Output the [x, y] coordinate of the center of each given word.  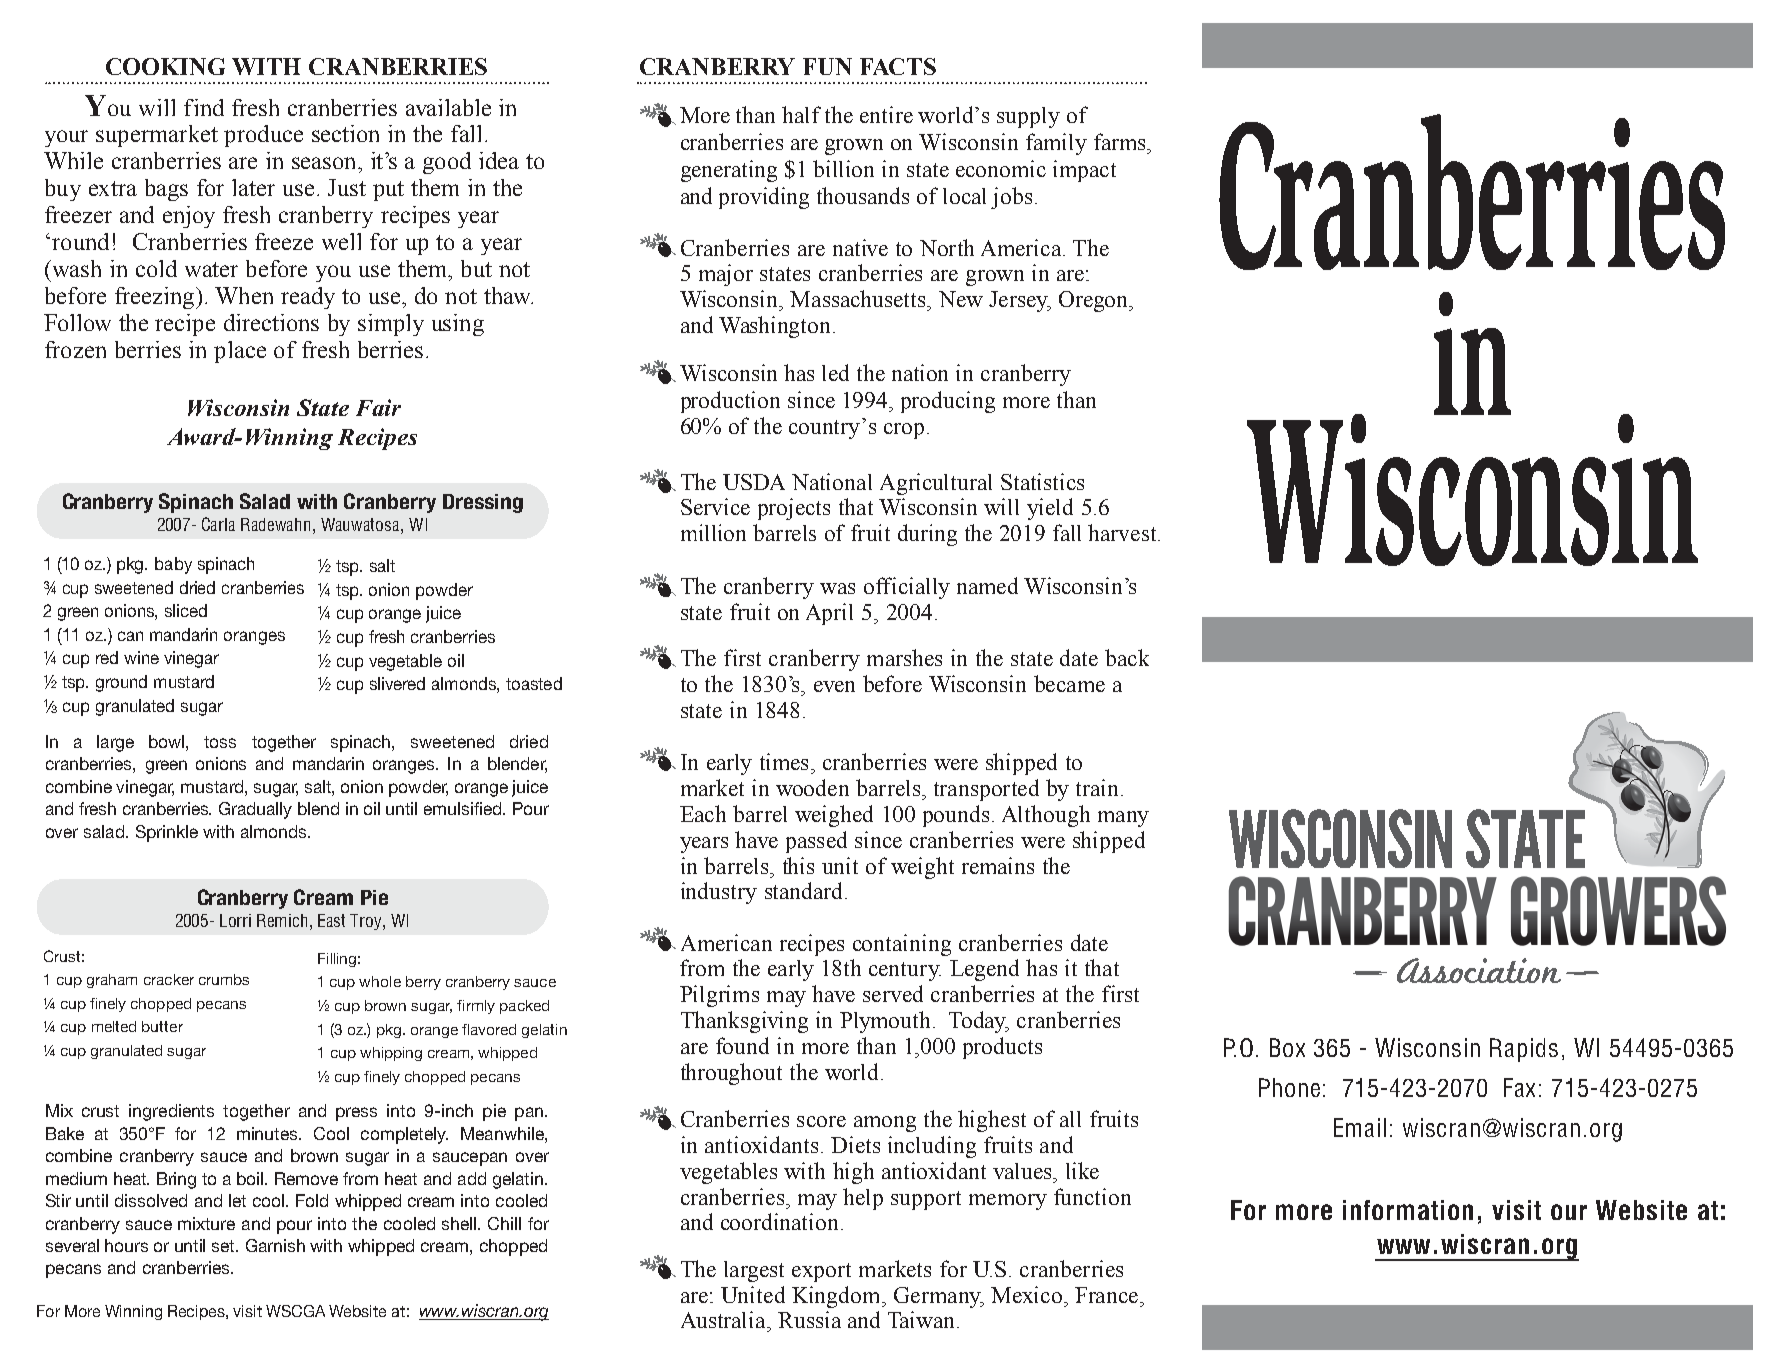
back [1127, 657]
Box [1287, 1047]
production [730, 402]
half [801, 114]
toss [220, 742]
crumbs [224, 979]
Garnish [275, 1245]
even [834, 686]
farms [1121, 141]
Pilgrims [719, 996]
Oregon [1095, 301]
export [821, 1272]
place [240, 352]
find [204, 107]
